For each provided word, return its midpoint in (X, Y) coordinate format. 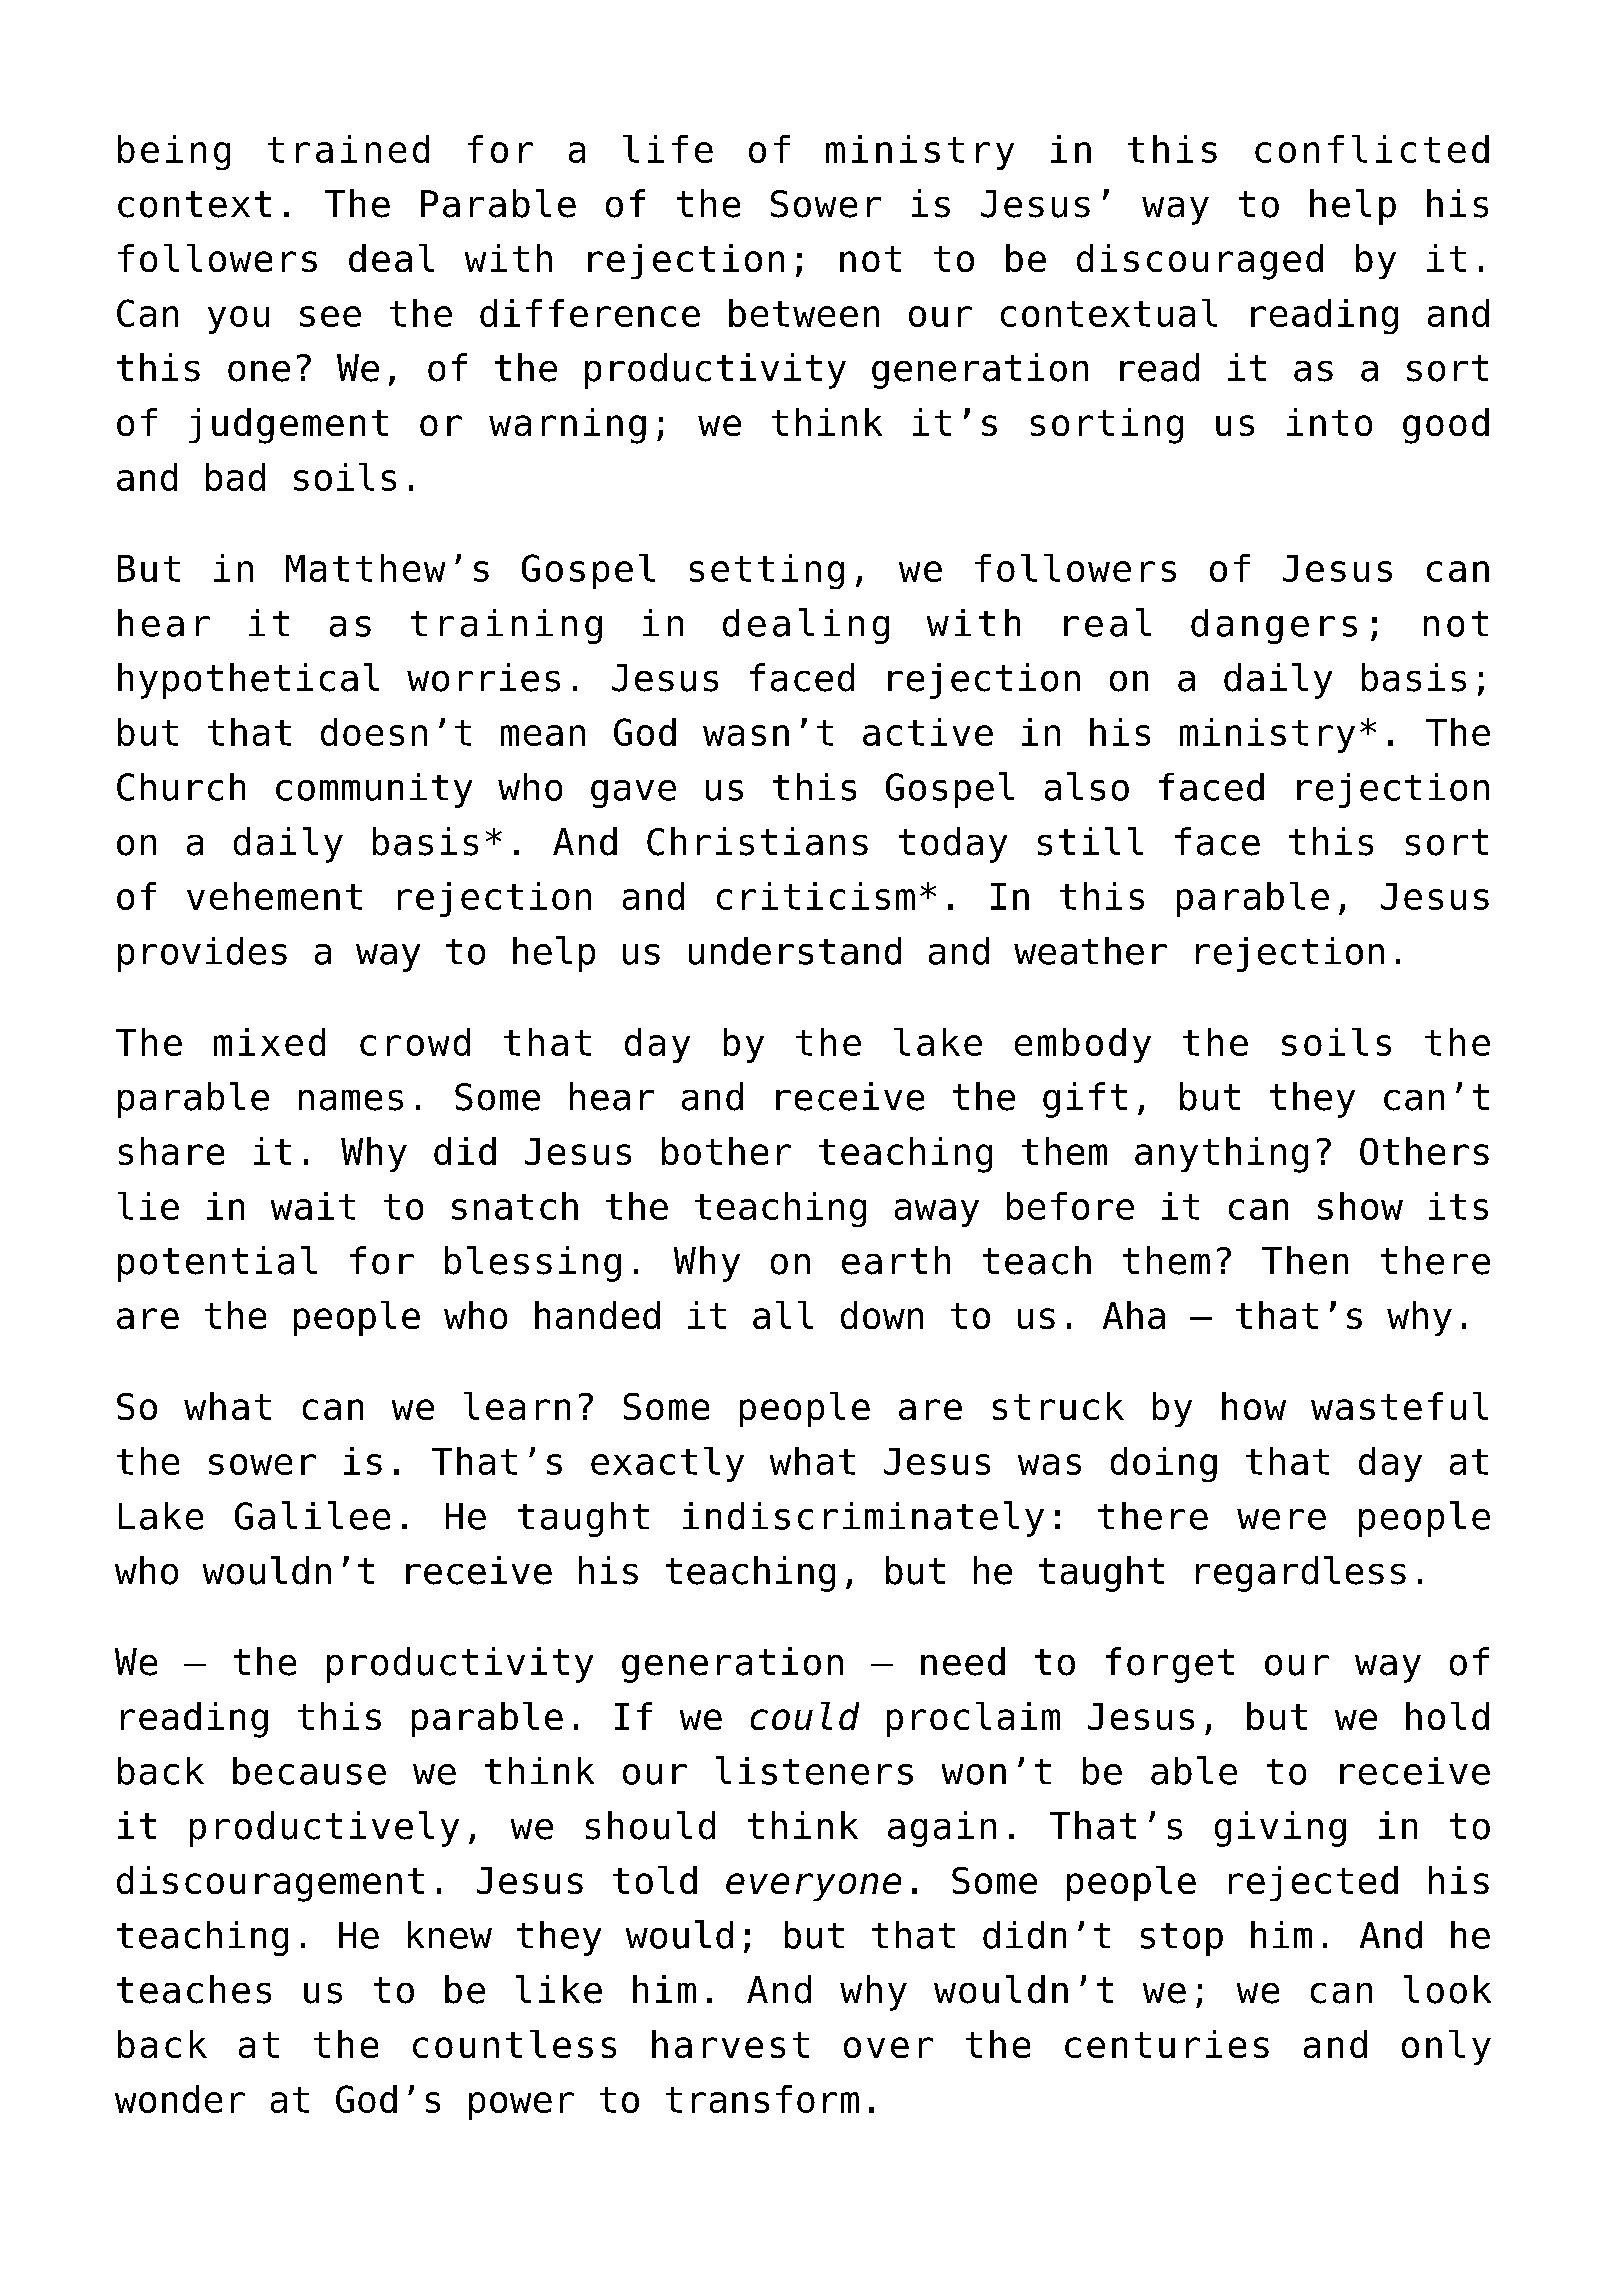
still (1090, 841)
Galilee (312, 1515)
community (374, 790)
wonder (180, 2099)
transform (762, 2099)
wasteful (1399, 1406)
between (804, 313)
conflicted (1372, 149)
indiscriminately (863, 1519)
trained (348, 149)
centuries (1167, 2044)
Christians (757, 841)
